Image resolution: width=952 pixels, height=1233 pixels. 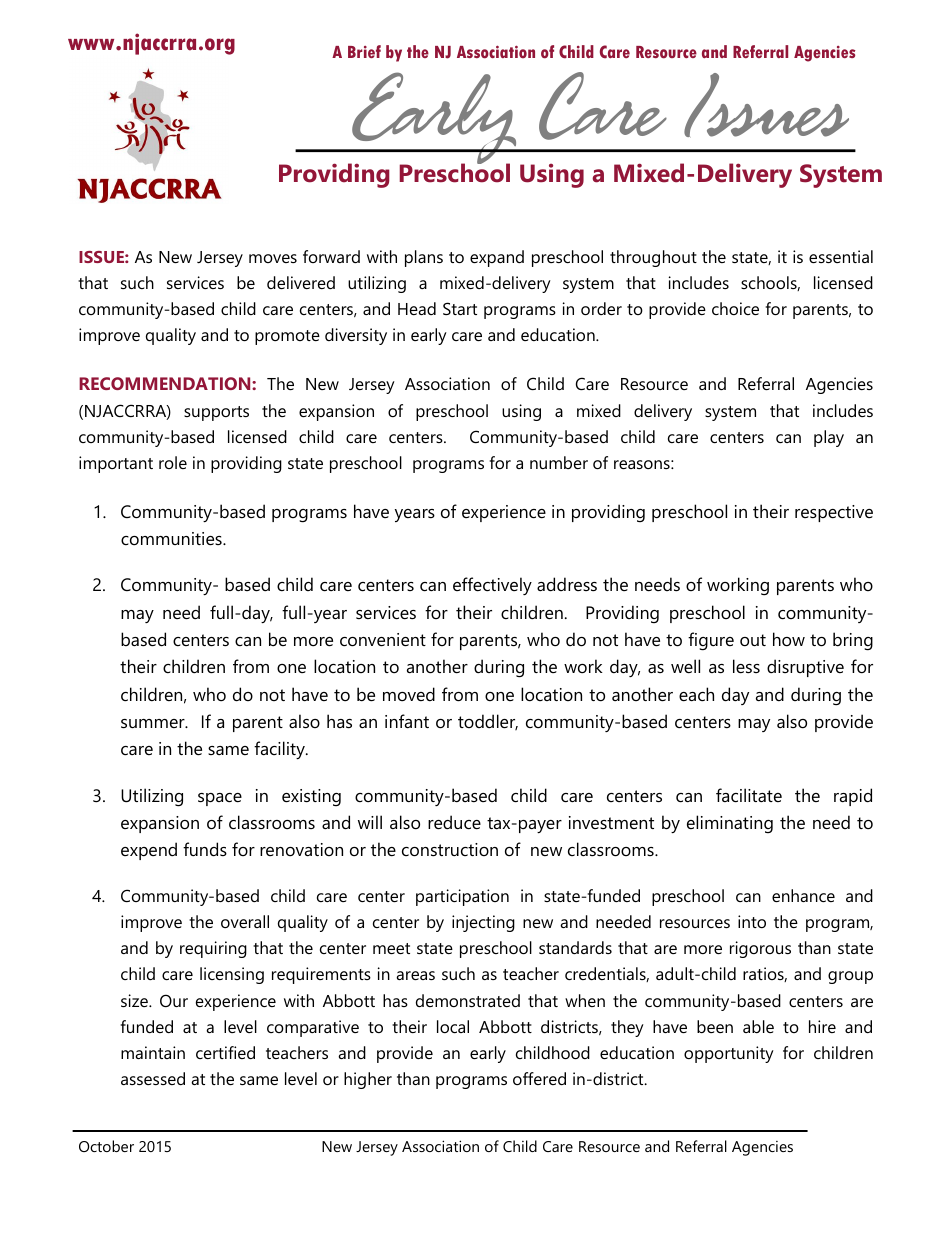 I want to click on assessed, so click(x=153, y=1078).
